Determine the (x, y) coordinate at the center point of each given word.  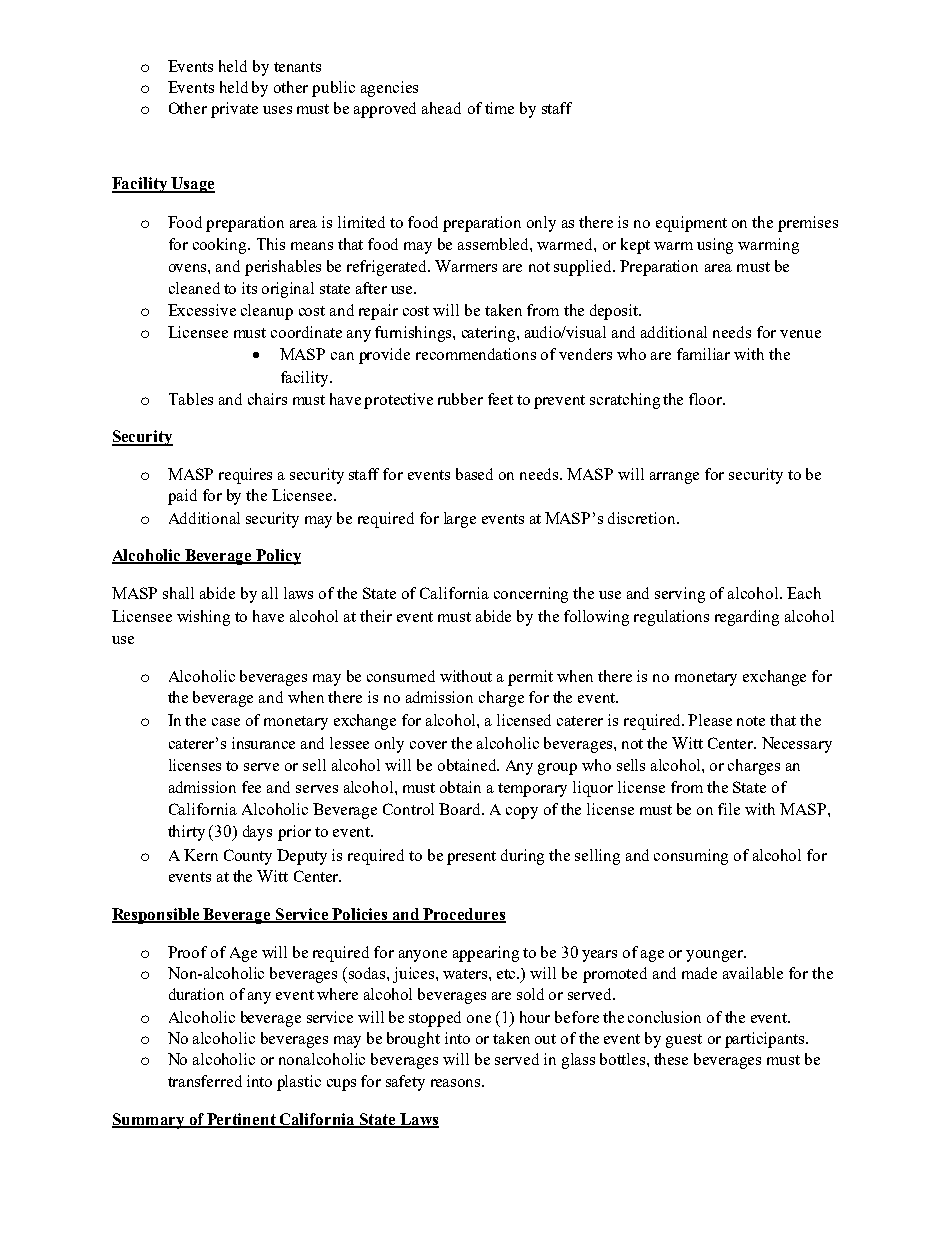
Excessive (202, 310)
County (248, 857)
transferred (205, 1081)
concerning (531, 595)
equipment (691, 224)
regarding (747, 618)
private (234, 110)
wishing (203, 618)
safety (405, 1083)
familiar (703, 354)
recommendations (476, 354)
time (499, 108)
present (471, 858)
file (729, 809)
